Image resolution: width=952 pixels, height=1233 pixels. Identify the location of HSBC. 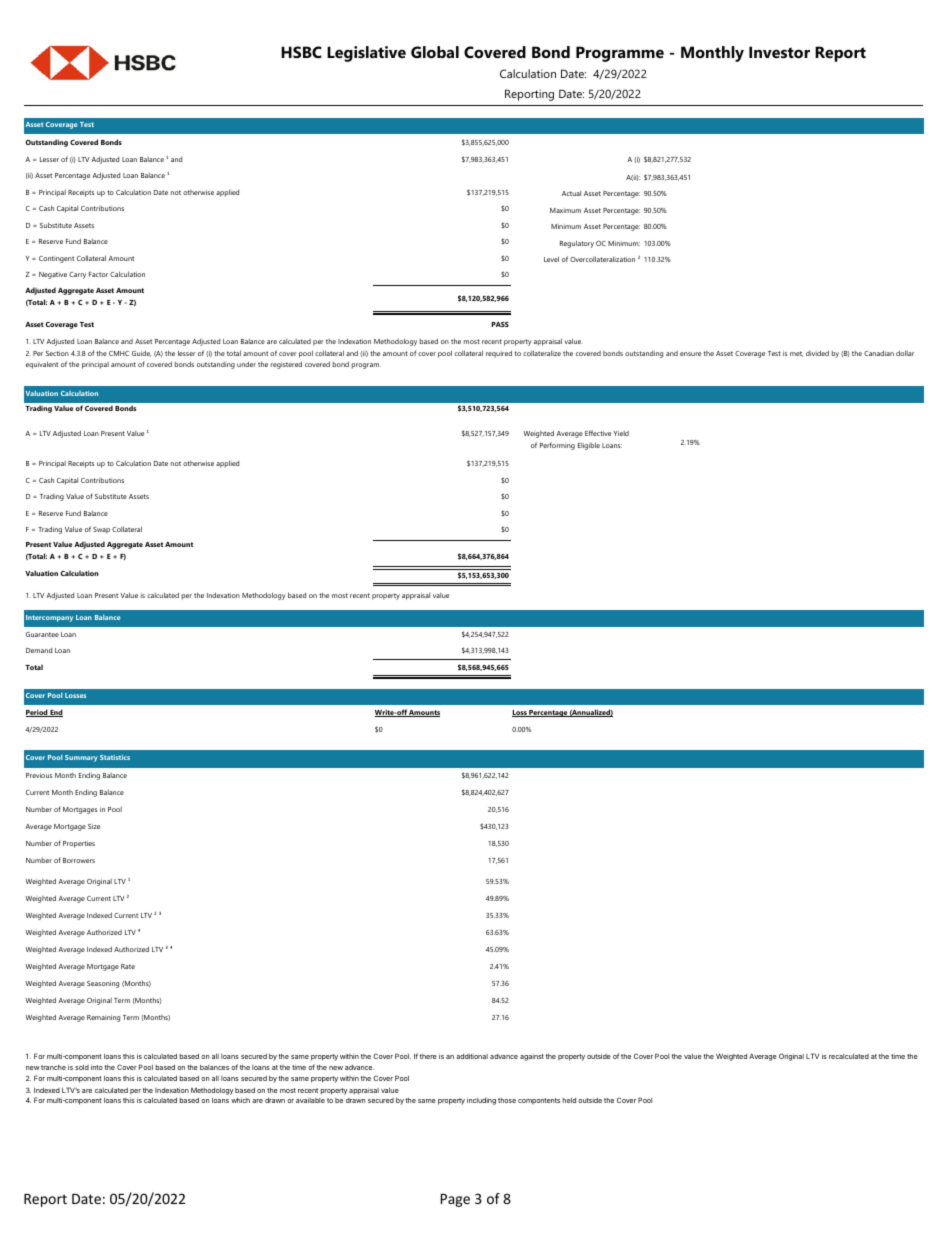
(301, 52).
